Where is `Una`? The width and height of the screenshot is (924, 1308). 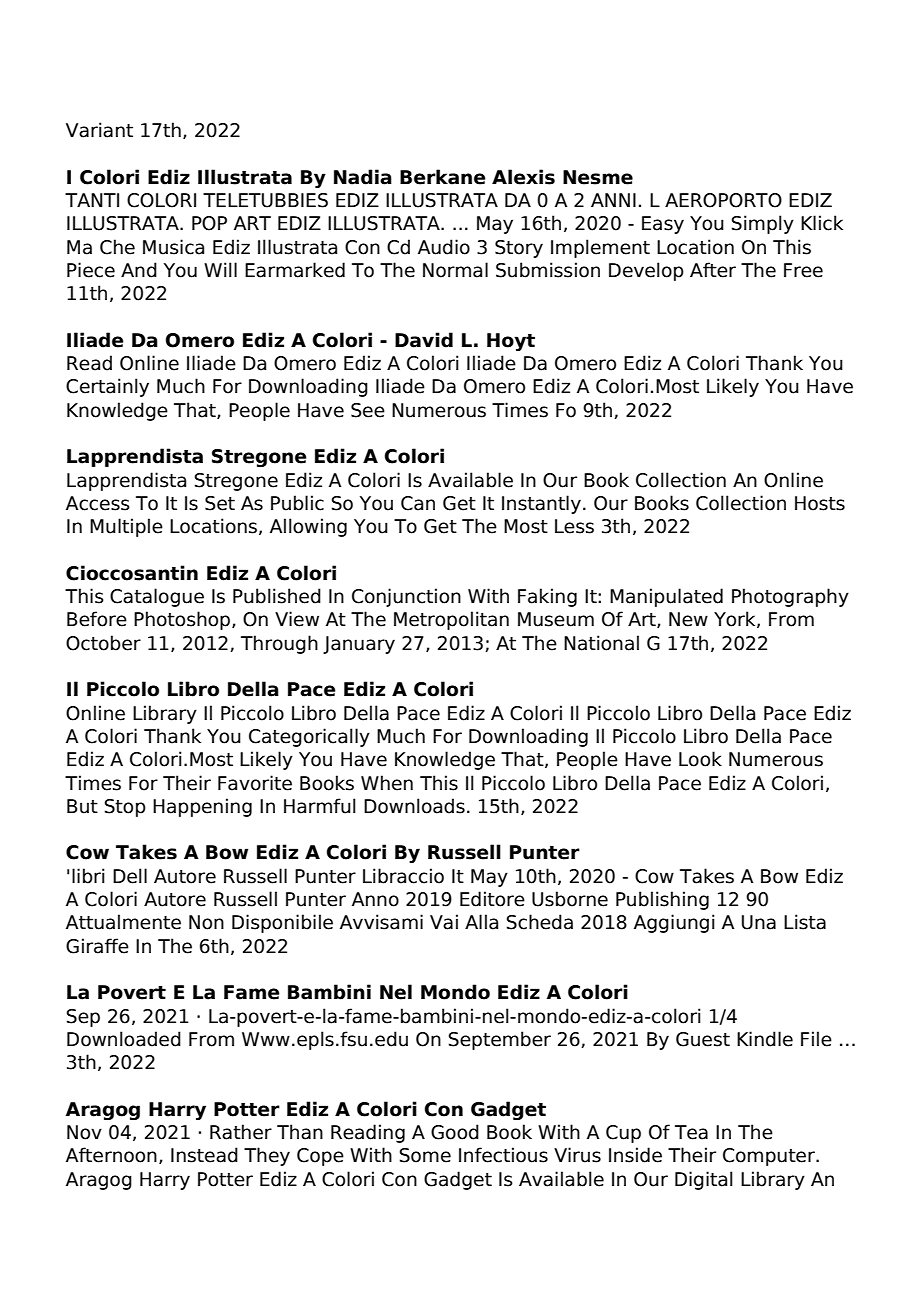
Una is located at coordinates (759, 922).
